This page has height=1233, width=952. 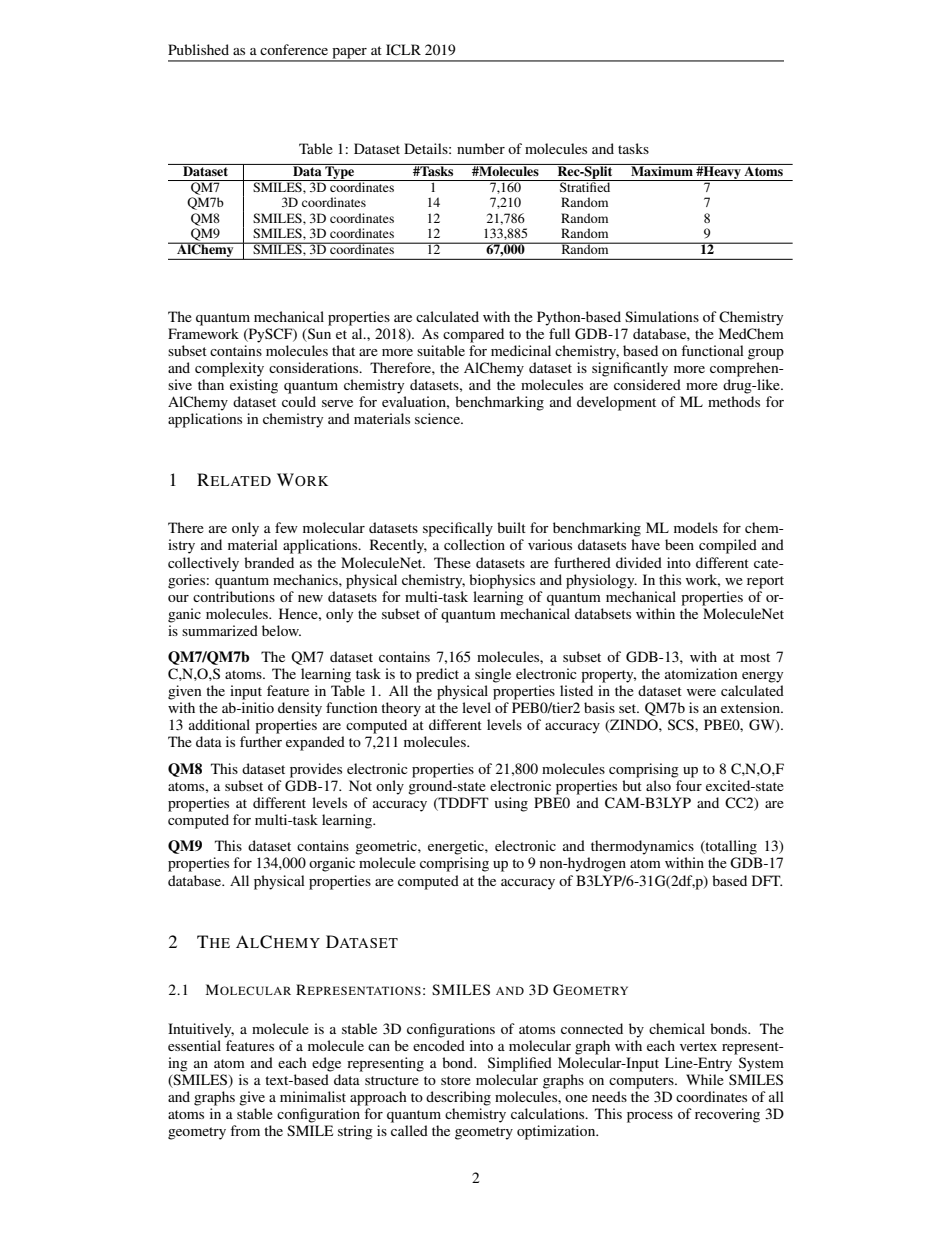 I want to click on from, so click(x=245, y=1130).
